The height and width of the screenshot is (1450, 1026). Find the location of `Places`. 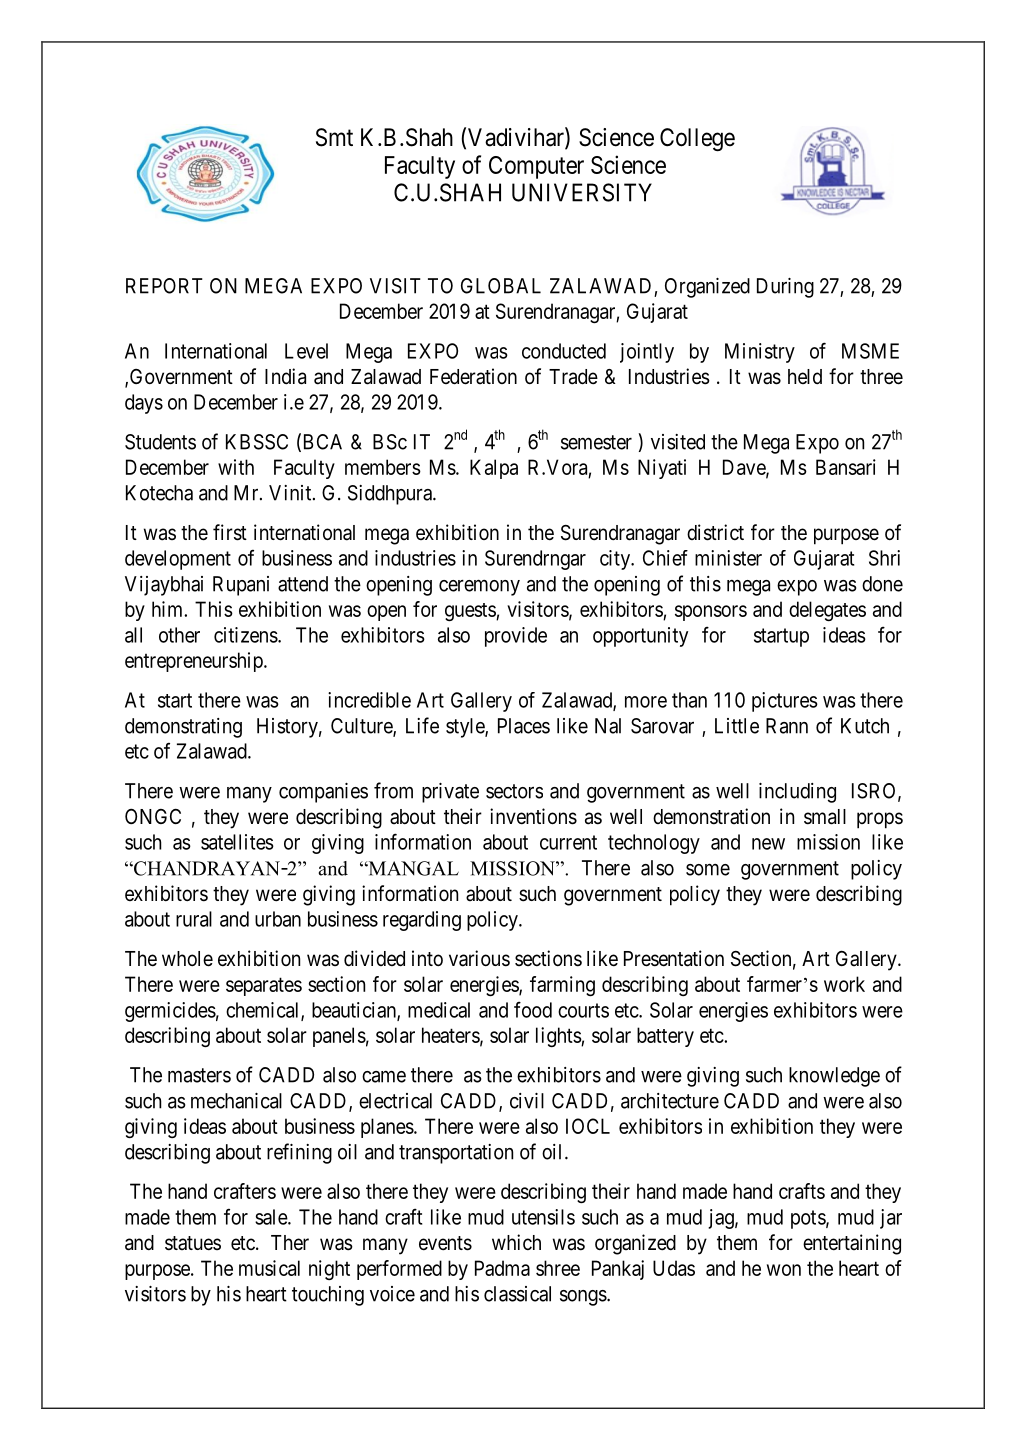

Places is located at coordinates (524, 726).
